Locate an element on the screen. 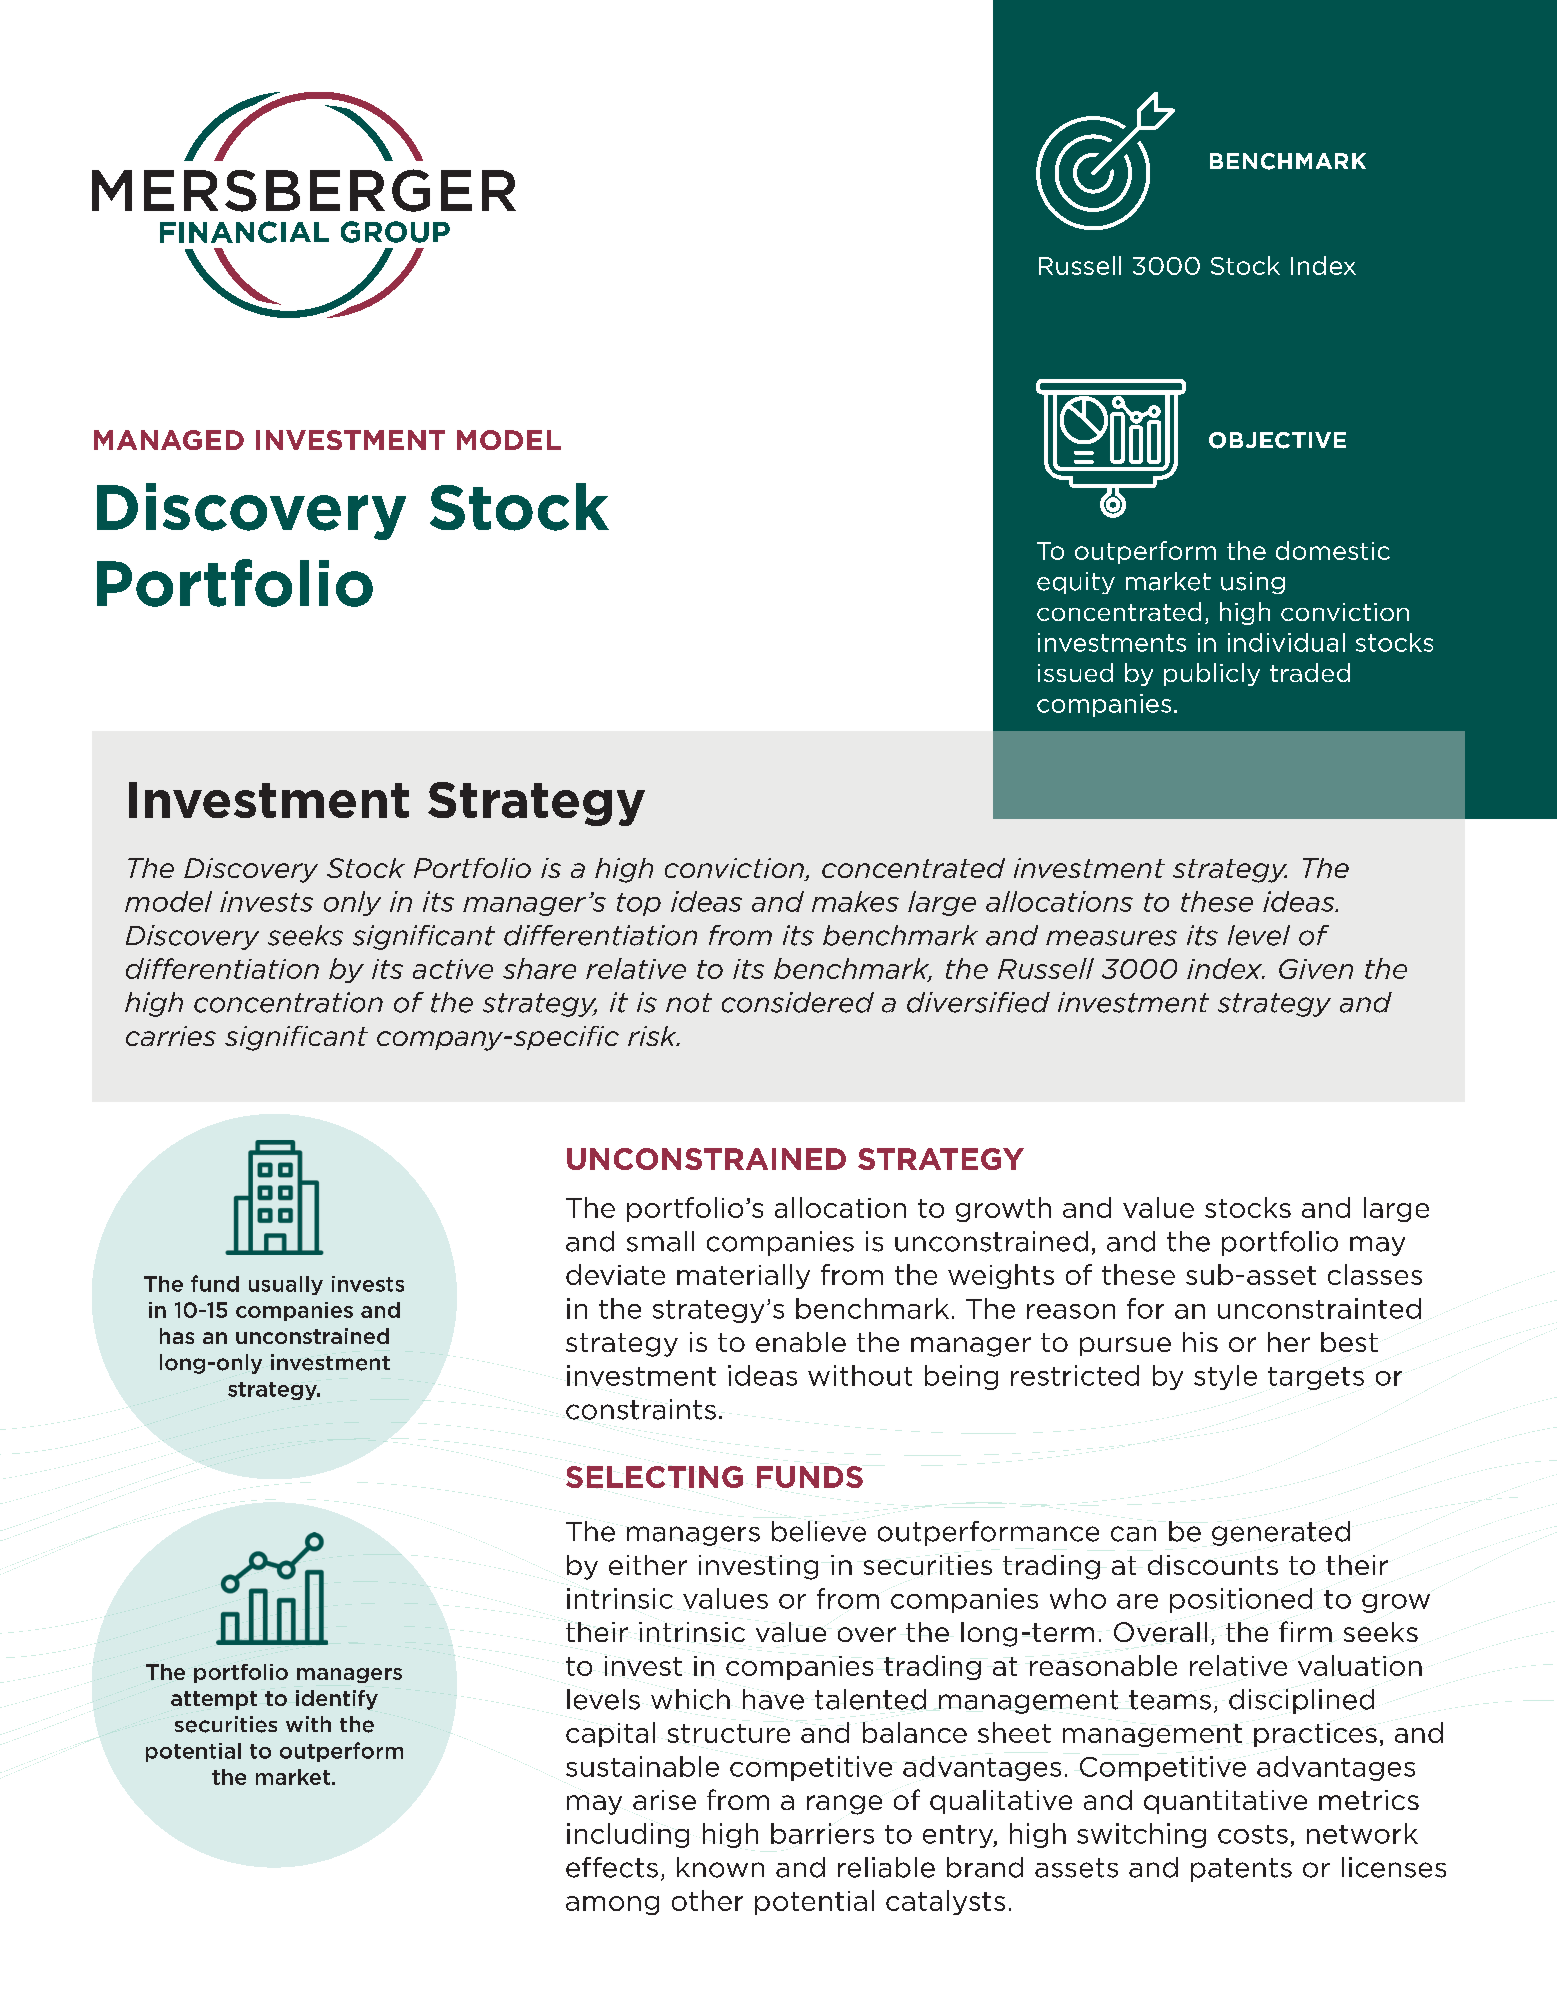 This screenshot has width=1557, height=2015. patents is located at coordinates (1241, 1870).
